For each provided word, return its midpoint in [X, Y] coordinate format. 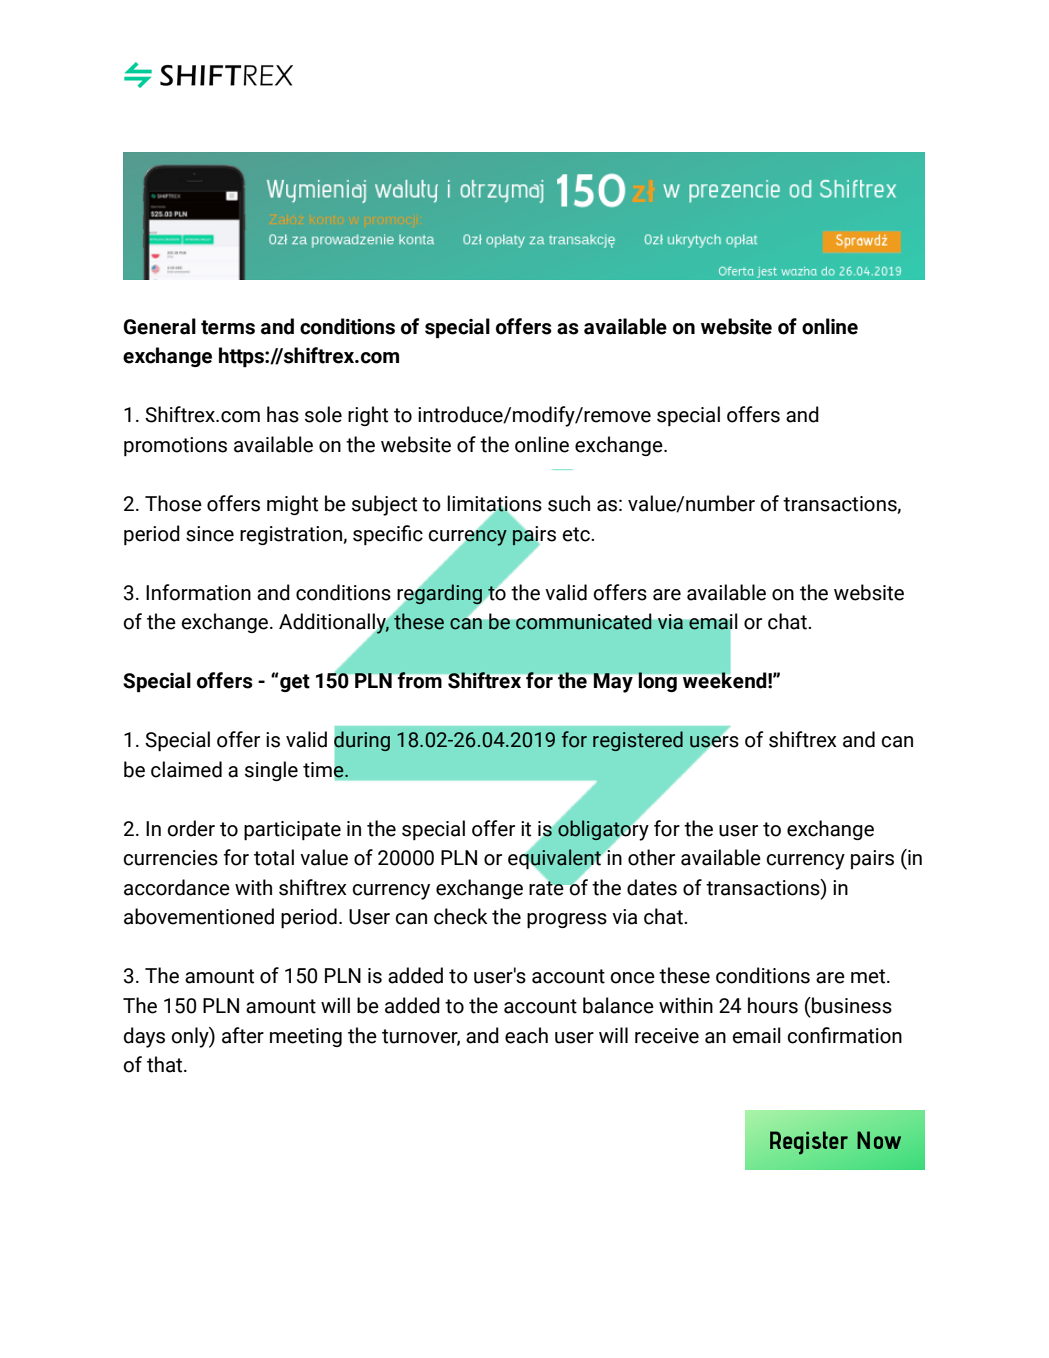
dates [652, 887]
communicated [584, 621]
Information [198, 592]
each [526, 1035]
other [651, 857]
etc [577, 534]
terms [228, 327]
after [243, 1035]
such [569, 503]
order [191, 828]
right [368, 416]
